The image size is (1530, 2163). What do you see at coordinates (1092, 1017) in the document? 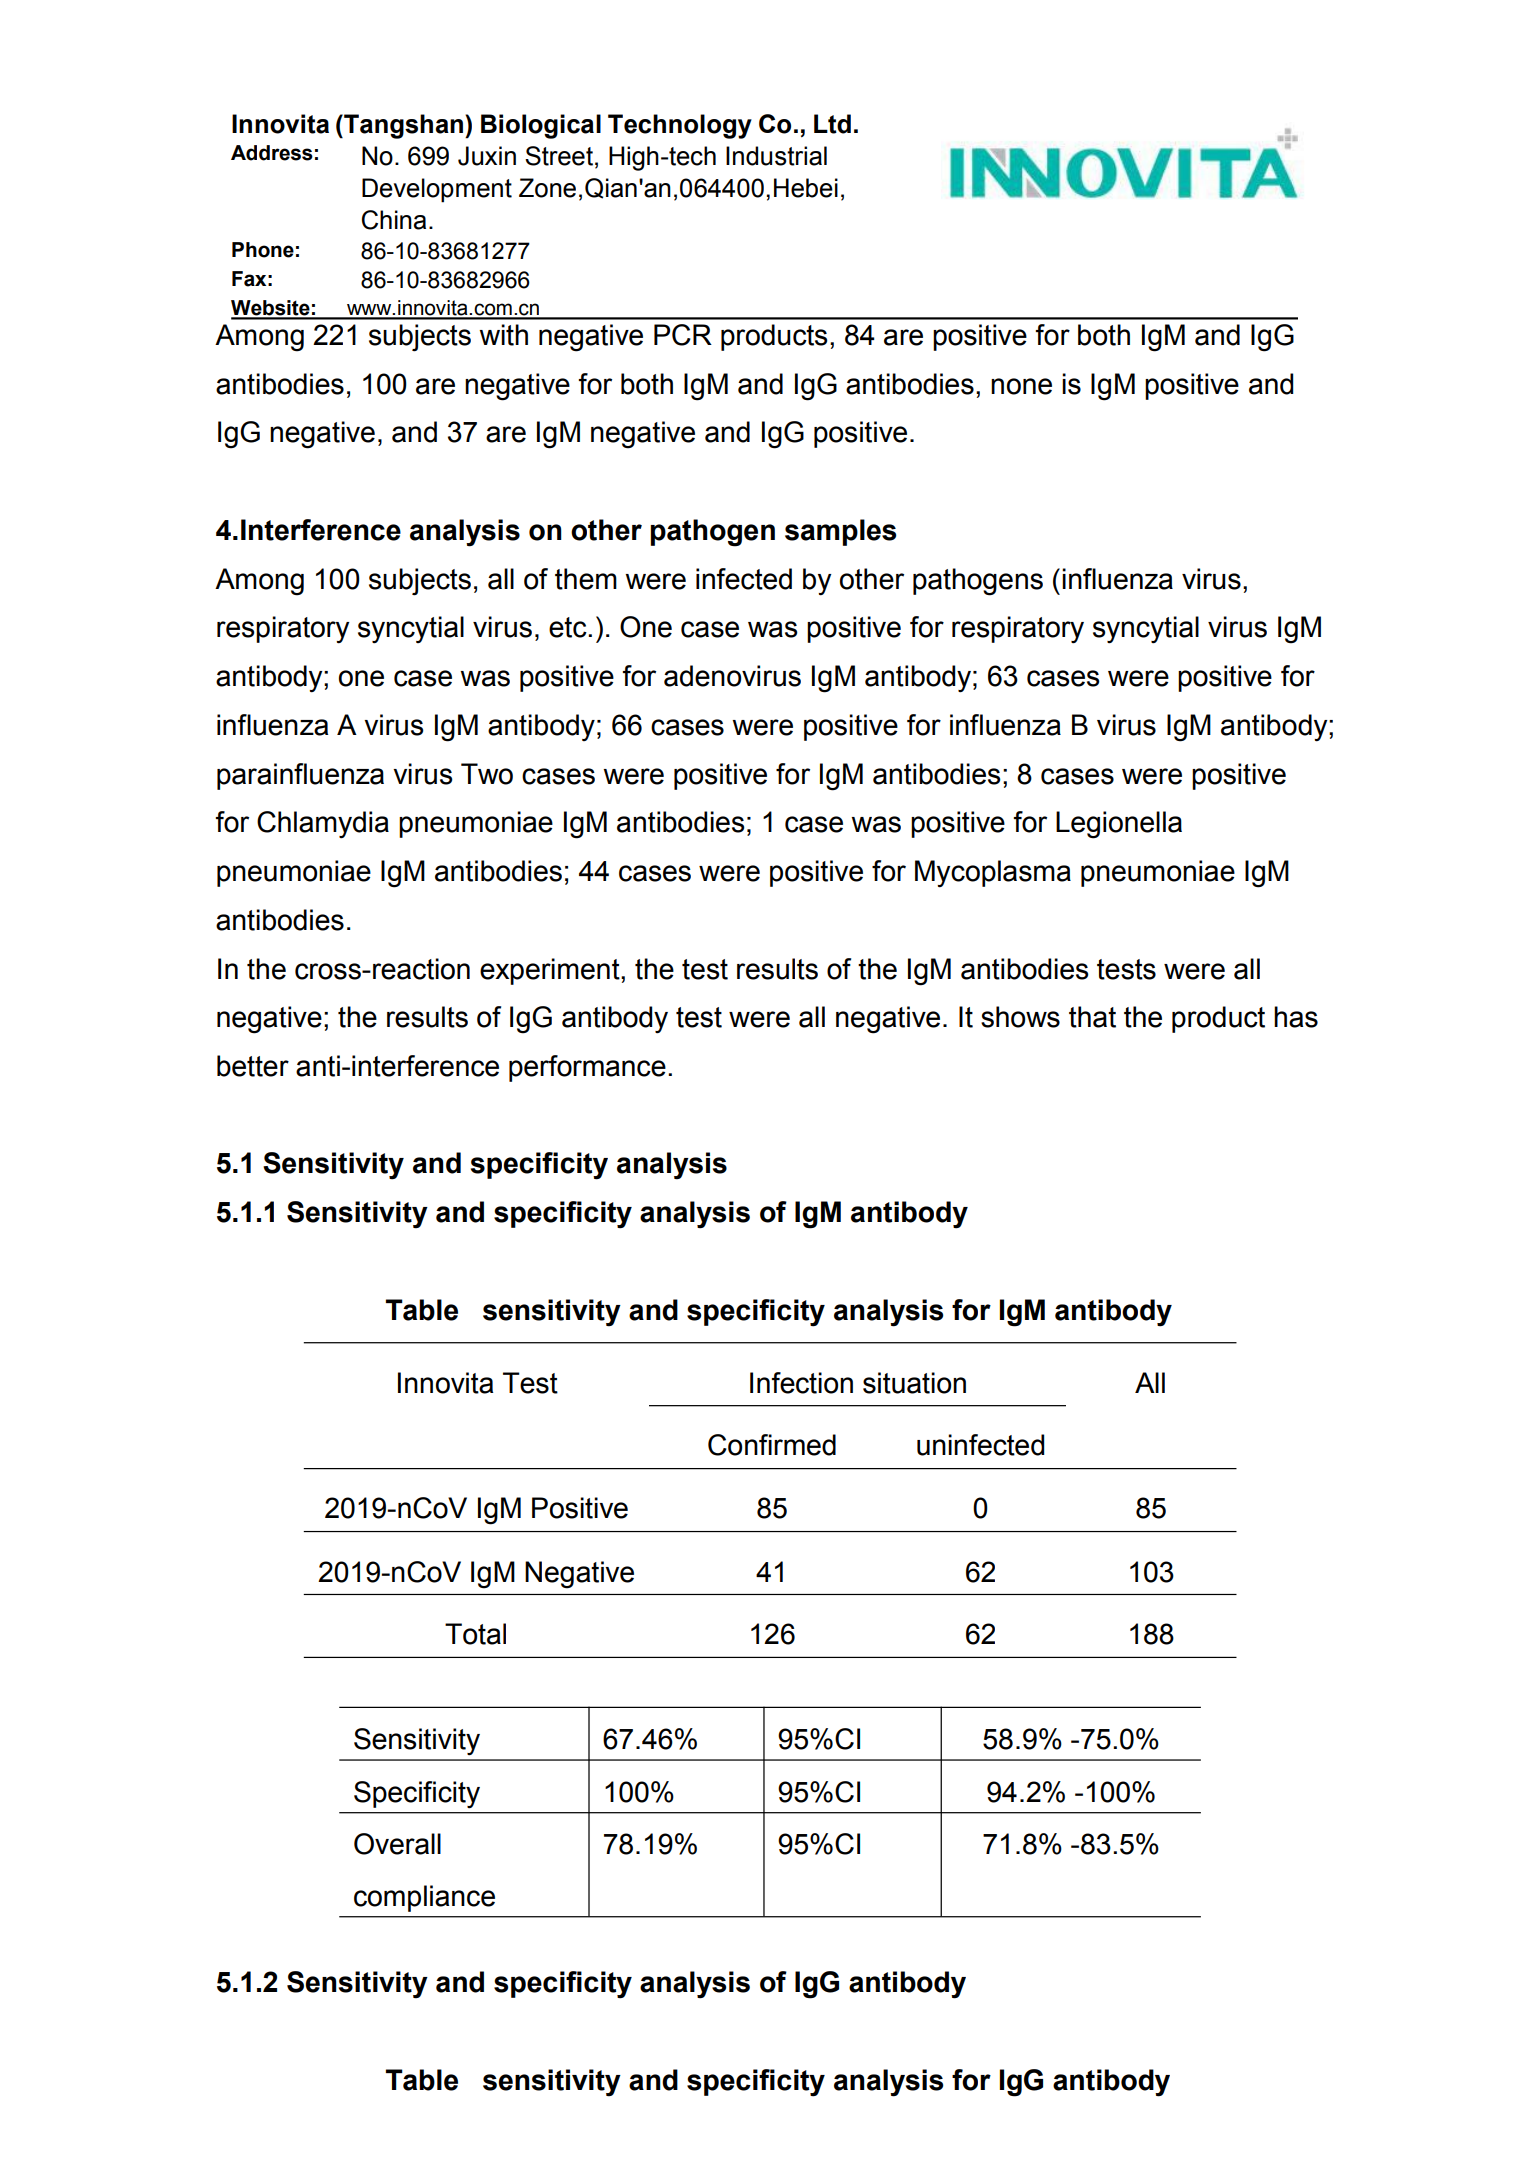
I see `that` at bounding box center [1092, 1017].
